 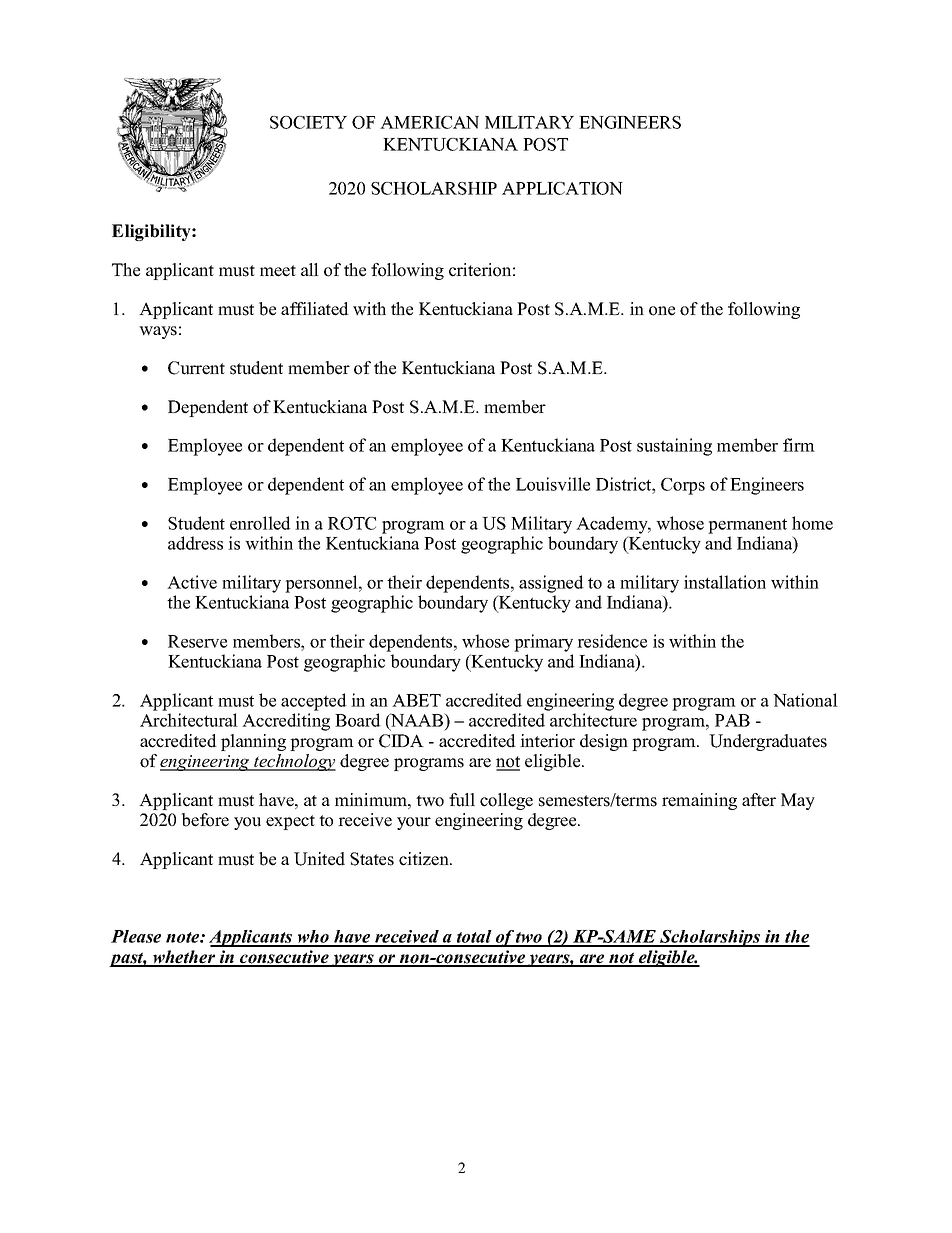 What do you see at coordinates (429, 122) in the image?
I see `AMERICAN` at bounding box center [429, 122].
